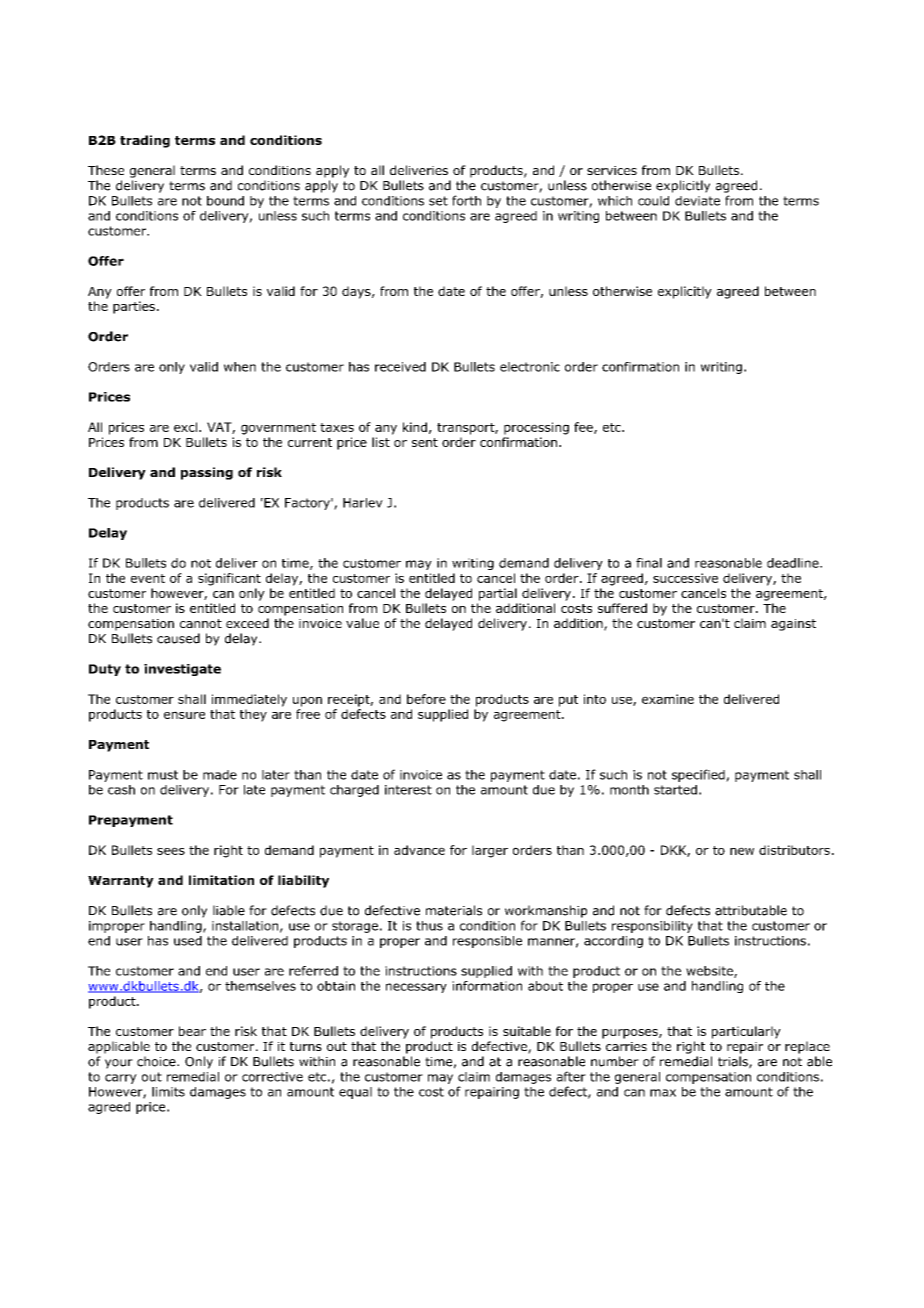 The width and height of the screenshot is (924, 1308). Describe the element at coordinates (498, 594) in the screenshot. I see `partial` at that location.
